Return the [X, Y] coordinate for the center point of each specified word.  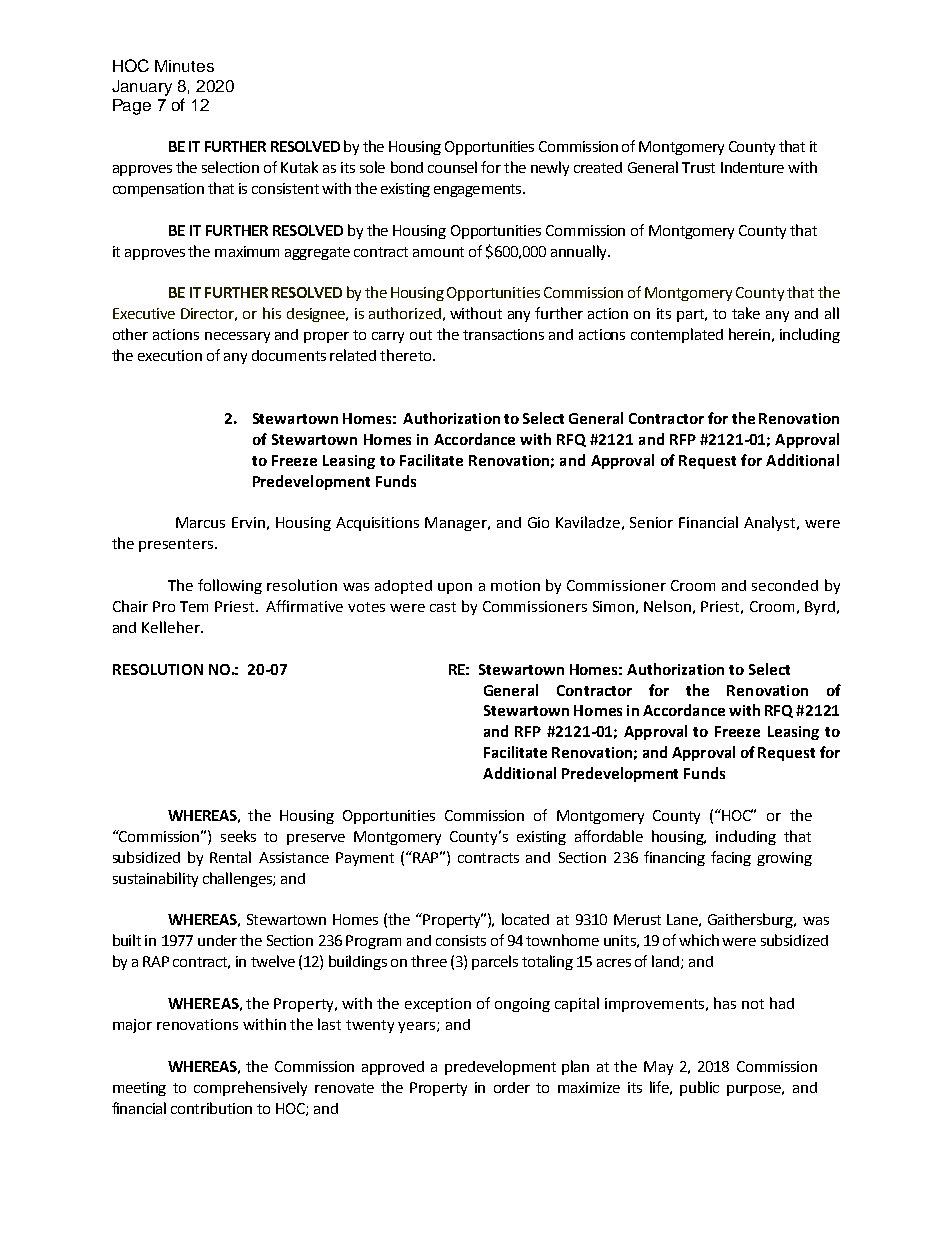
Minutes [184, 66]
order [512, 1087]
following [230, 586]
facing [731, 858]
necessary [237, 337]
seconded [785, 585]
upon [455, 588]
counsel [452, 167]
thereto [407, 355]
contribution [211, 1108]
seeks [238, 836]
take [746, 313]
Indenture [752, 167]
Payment [365, 859]
